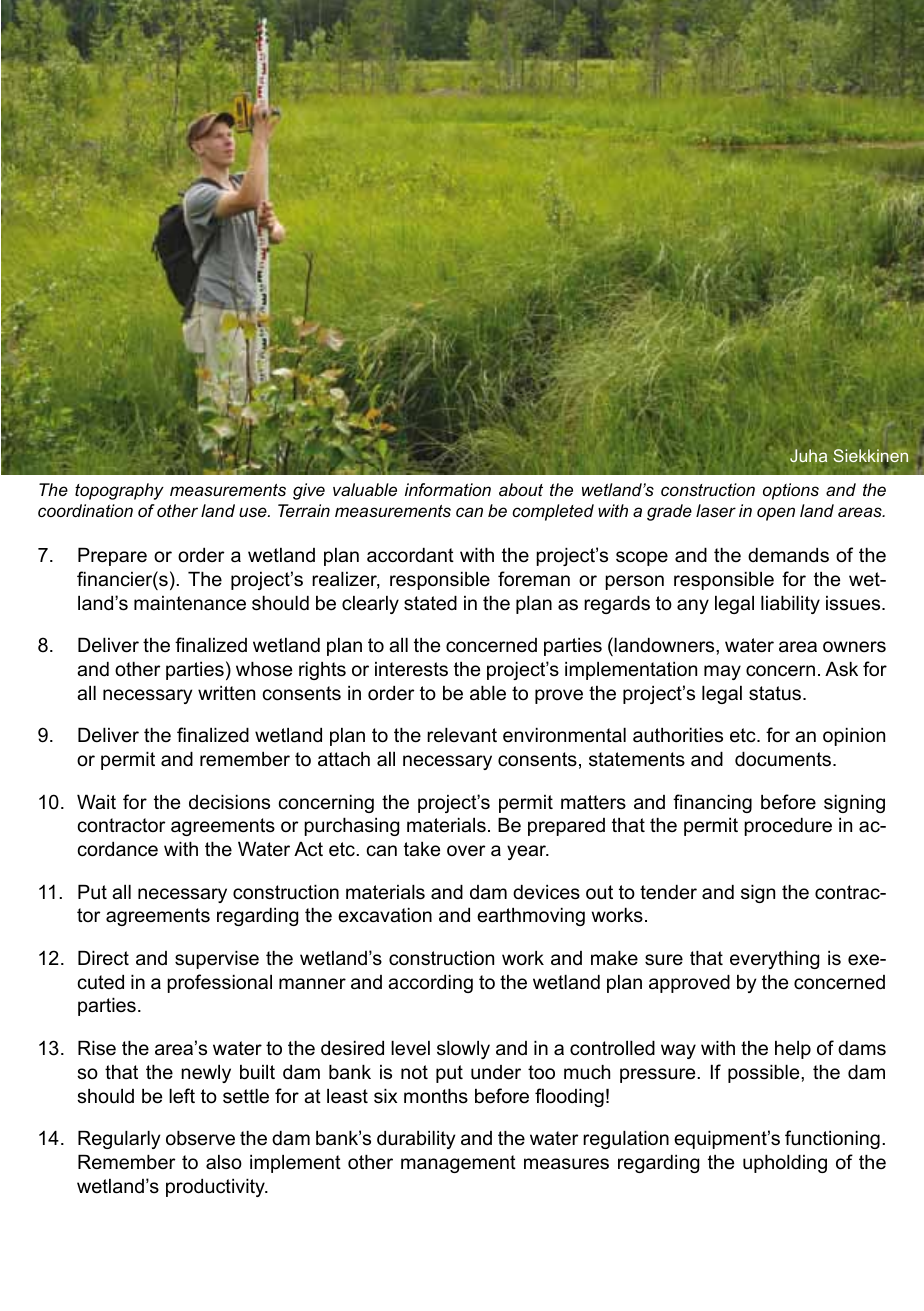  Describe the element at coordinates (775, 693) in the document. I see `status` at that location.
